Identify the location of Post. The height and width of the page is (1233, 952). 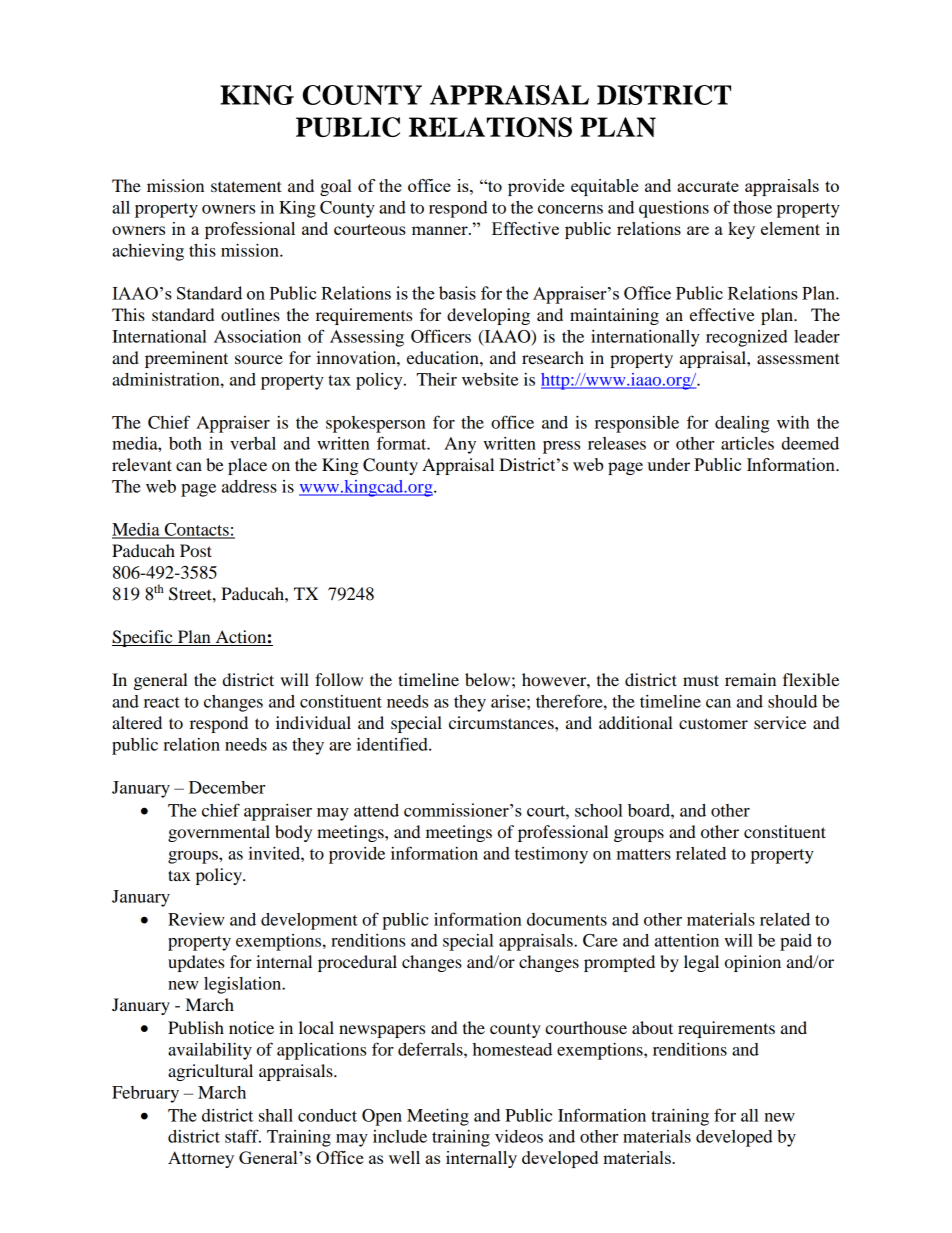
(196, 550).
